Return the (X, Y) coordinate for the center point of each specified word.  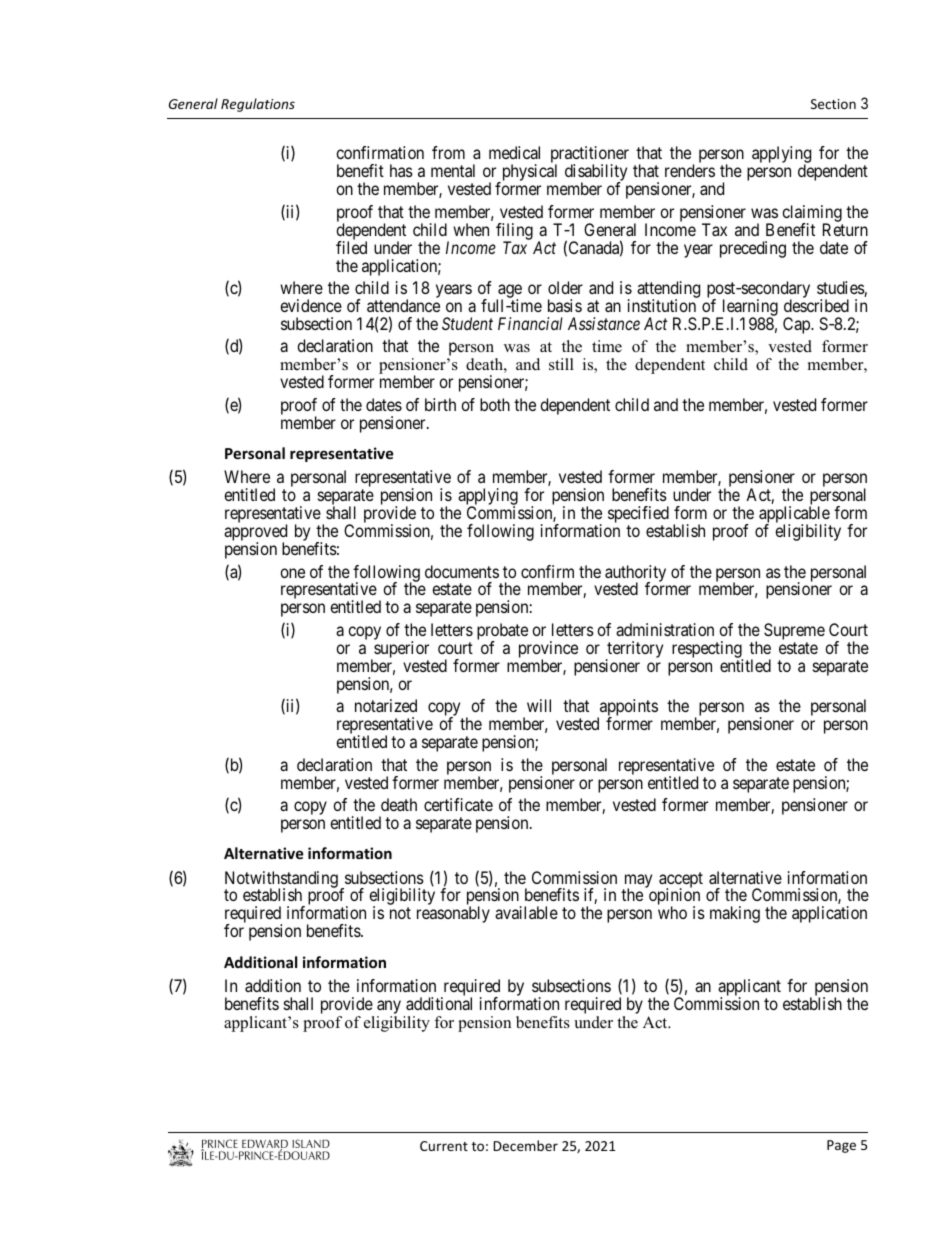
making (735, 914)
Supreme (794, 633)
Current (444, 1146)
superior (400, 650)
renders (690, 170)
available (526, 912)
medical (514, 152)
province (548, 650)
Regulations (258, 105)
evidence (311, 305)
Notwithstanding (281, 880)
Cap (797, 325)
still (561, 364)
